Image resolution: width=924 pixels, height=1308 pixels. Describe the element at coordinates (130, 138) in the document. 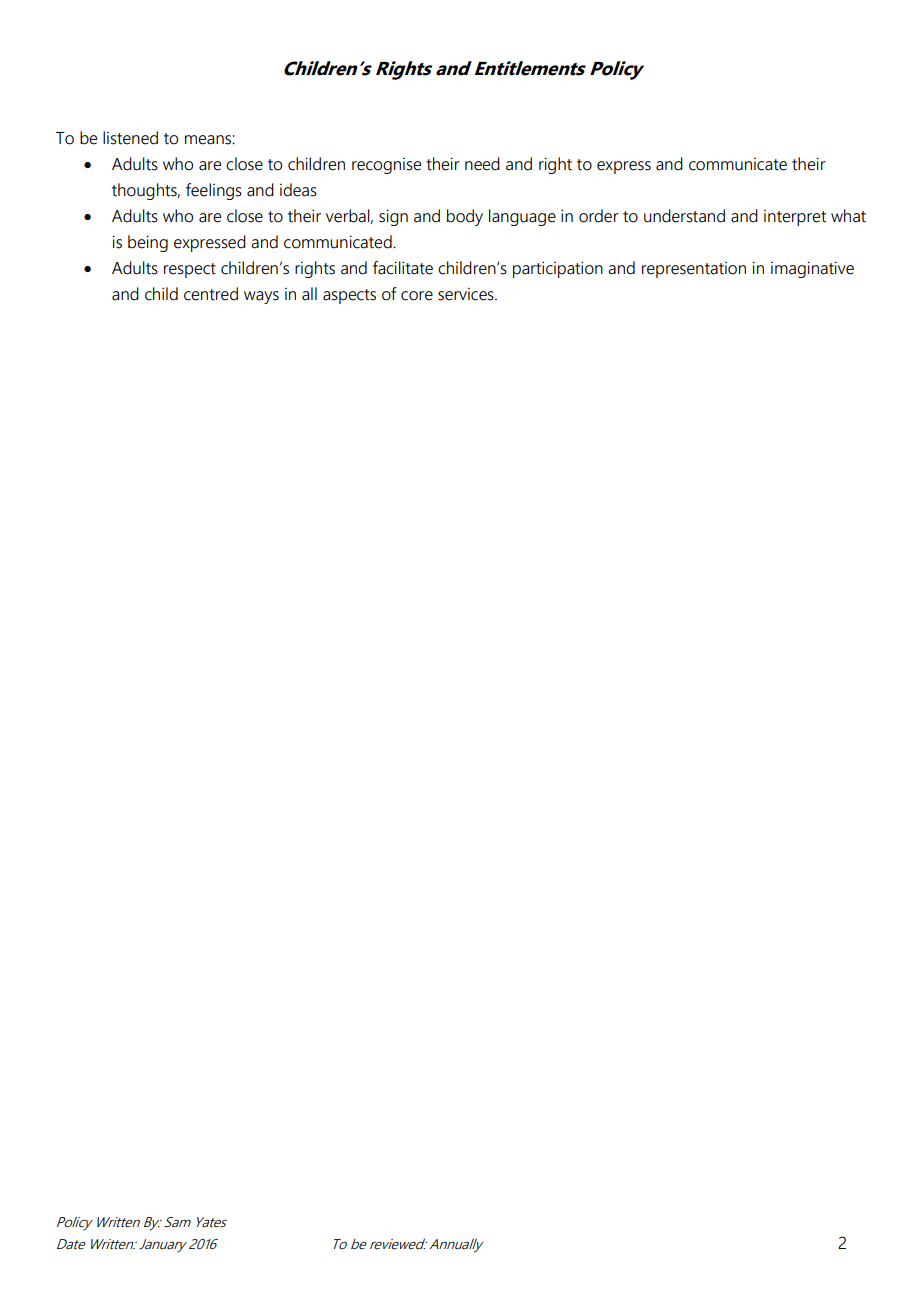

I see `listened` at that location.
